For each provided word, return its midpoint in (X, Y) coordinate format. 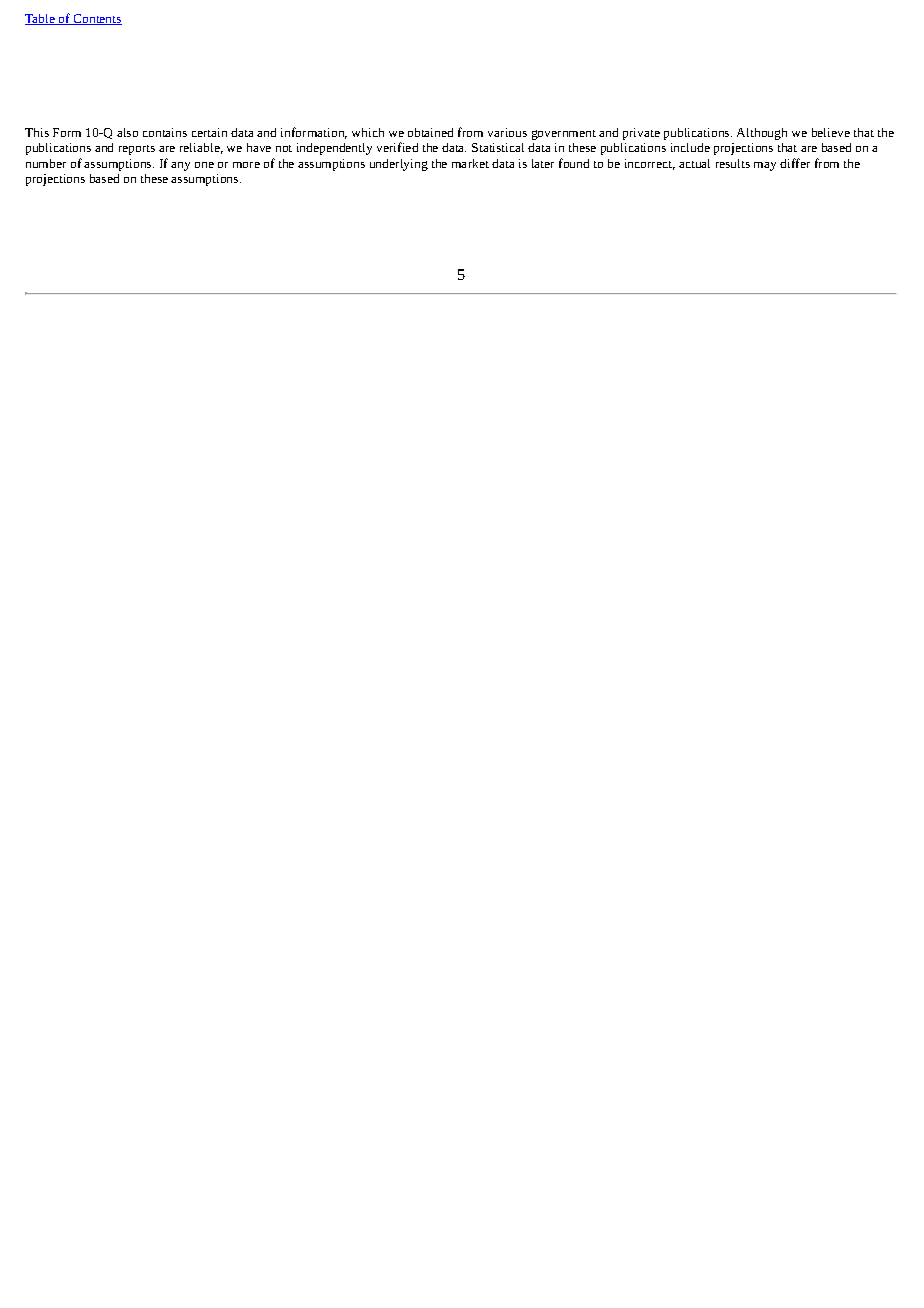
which (368, 132)
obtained (430, 132)
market (470, 163)
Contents (96, 19)
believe (831, 132)
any (180, 166)
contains (165, 132)
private (641, 134)
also (127, 132)
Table (41, 19)
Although (762, 134)
